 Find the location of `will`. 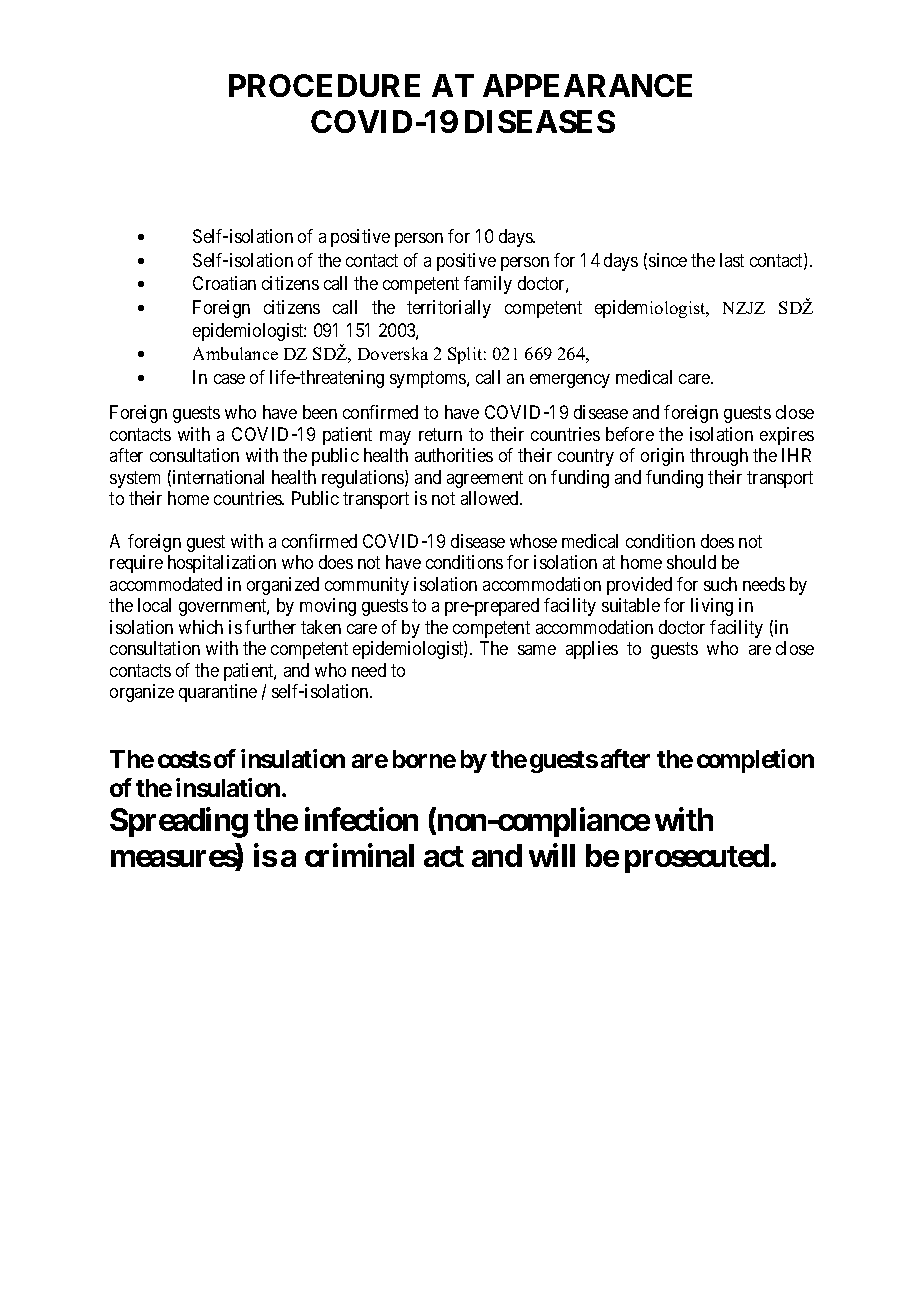

will is located at coordinates (552, 855).
